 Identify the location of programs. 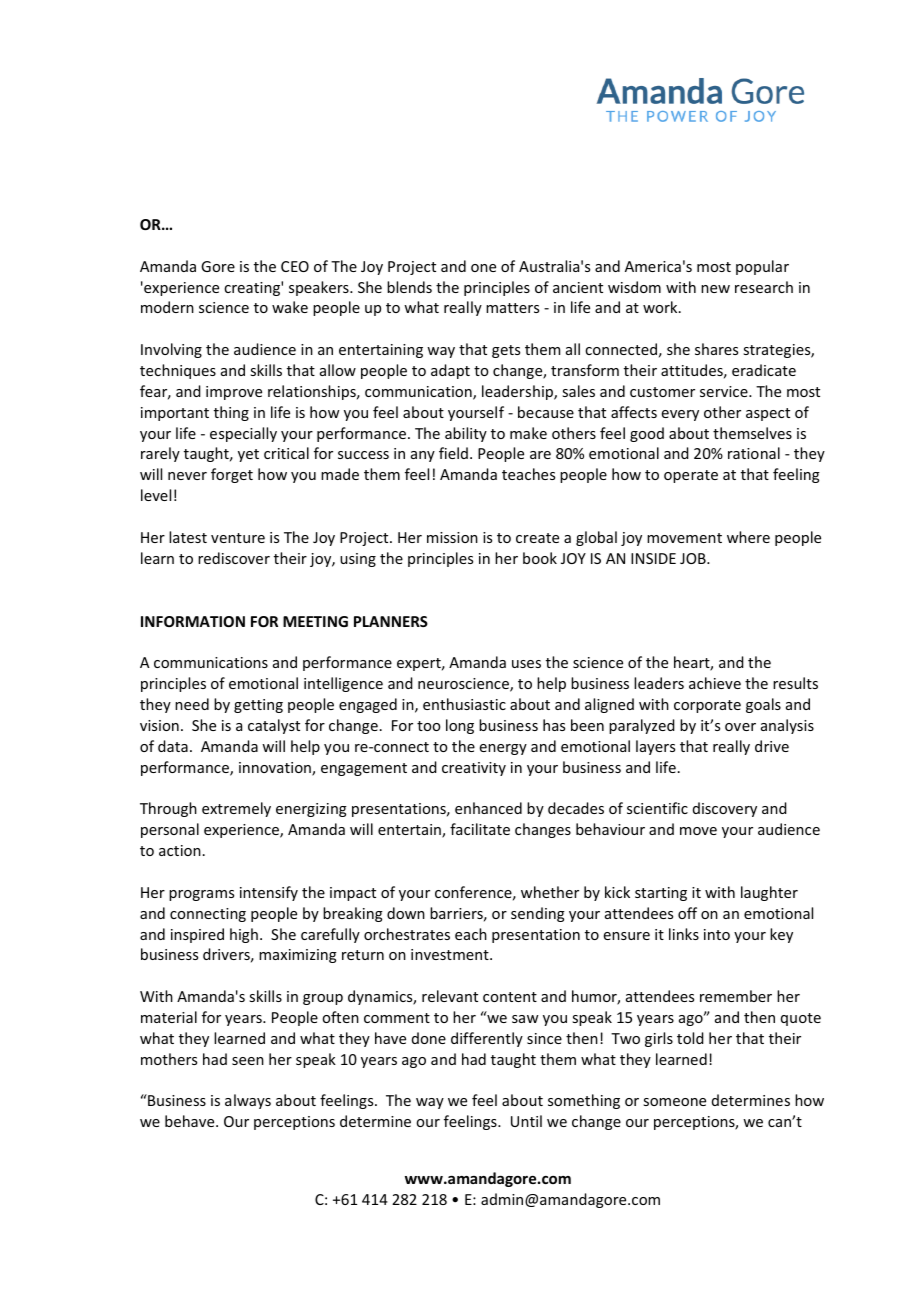
(201, 895).
